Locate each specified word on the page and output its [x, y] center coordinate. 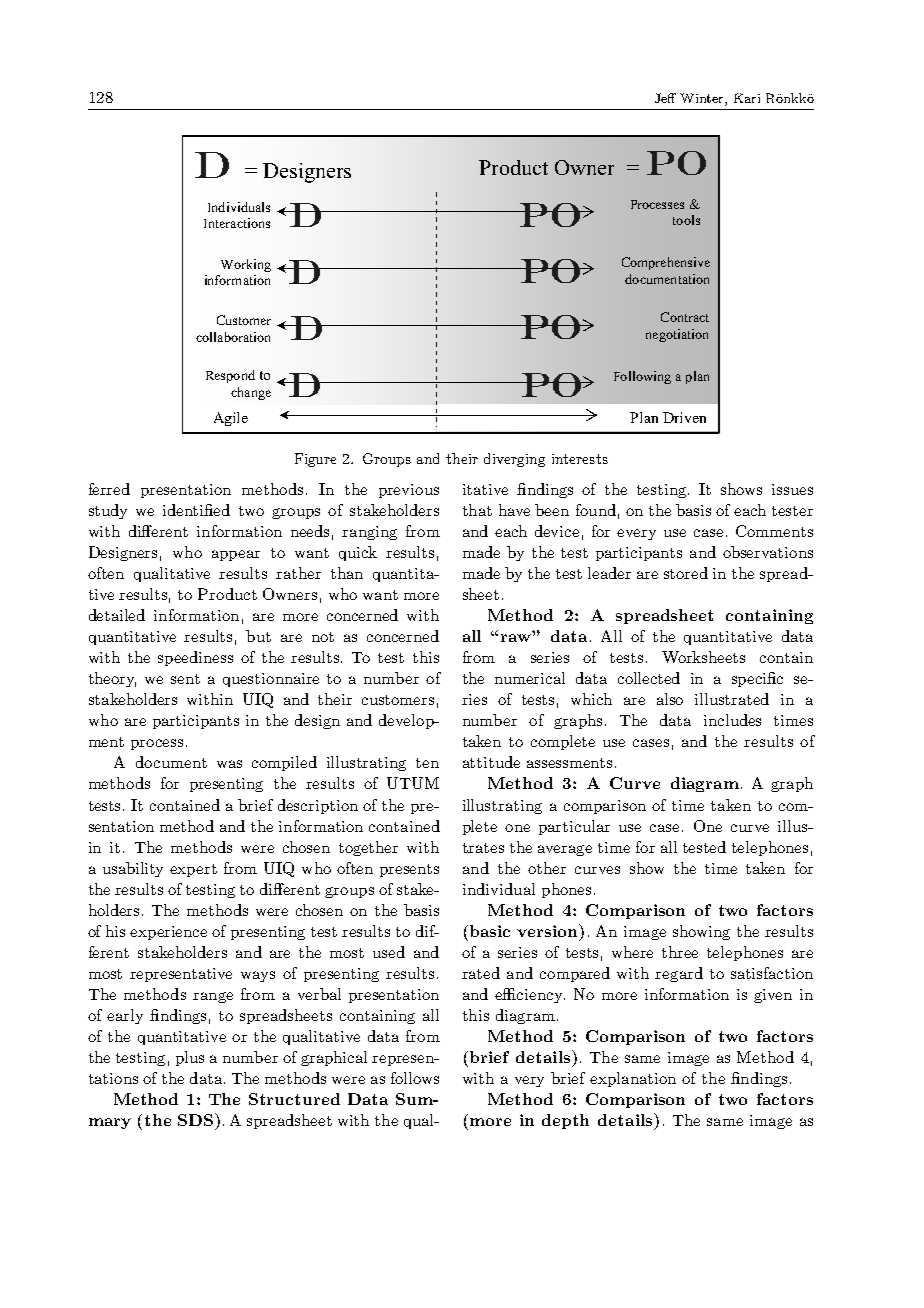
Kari [747, 98]
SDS [195, 1120]
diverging [514, 460]
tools [686, 220]
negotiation [677, 335]
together [368, 848]
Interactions [237, 223]
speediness [195, 658]
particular [574, 827]
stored [686, 573]
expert [193, 870]
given [773, 996]
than [347, 573]
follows [415, 1078]
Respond [230, 376]
